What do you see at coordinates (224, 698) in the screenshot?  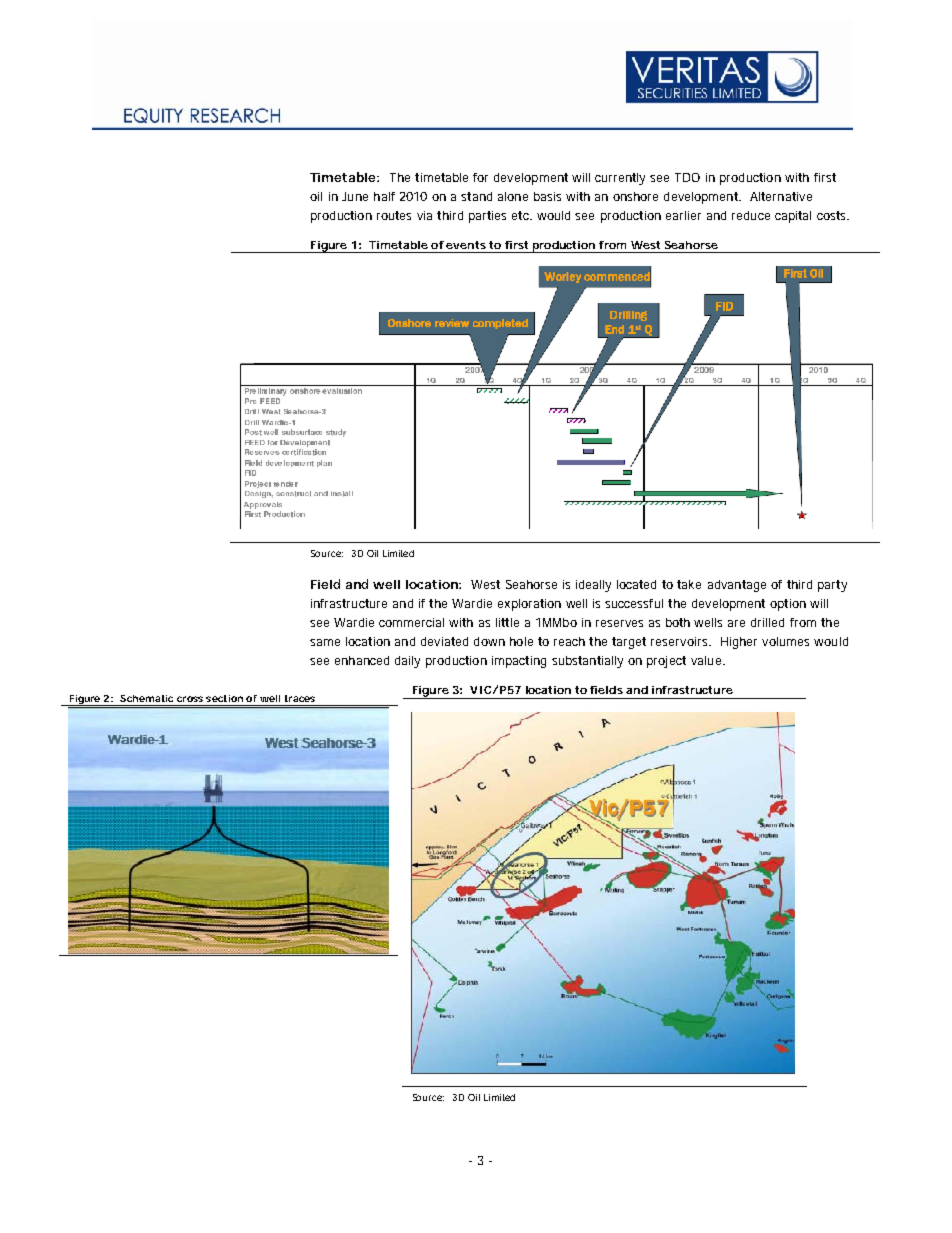 I see `section` at bounding box center [224, 698].
